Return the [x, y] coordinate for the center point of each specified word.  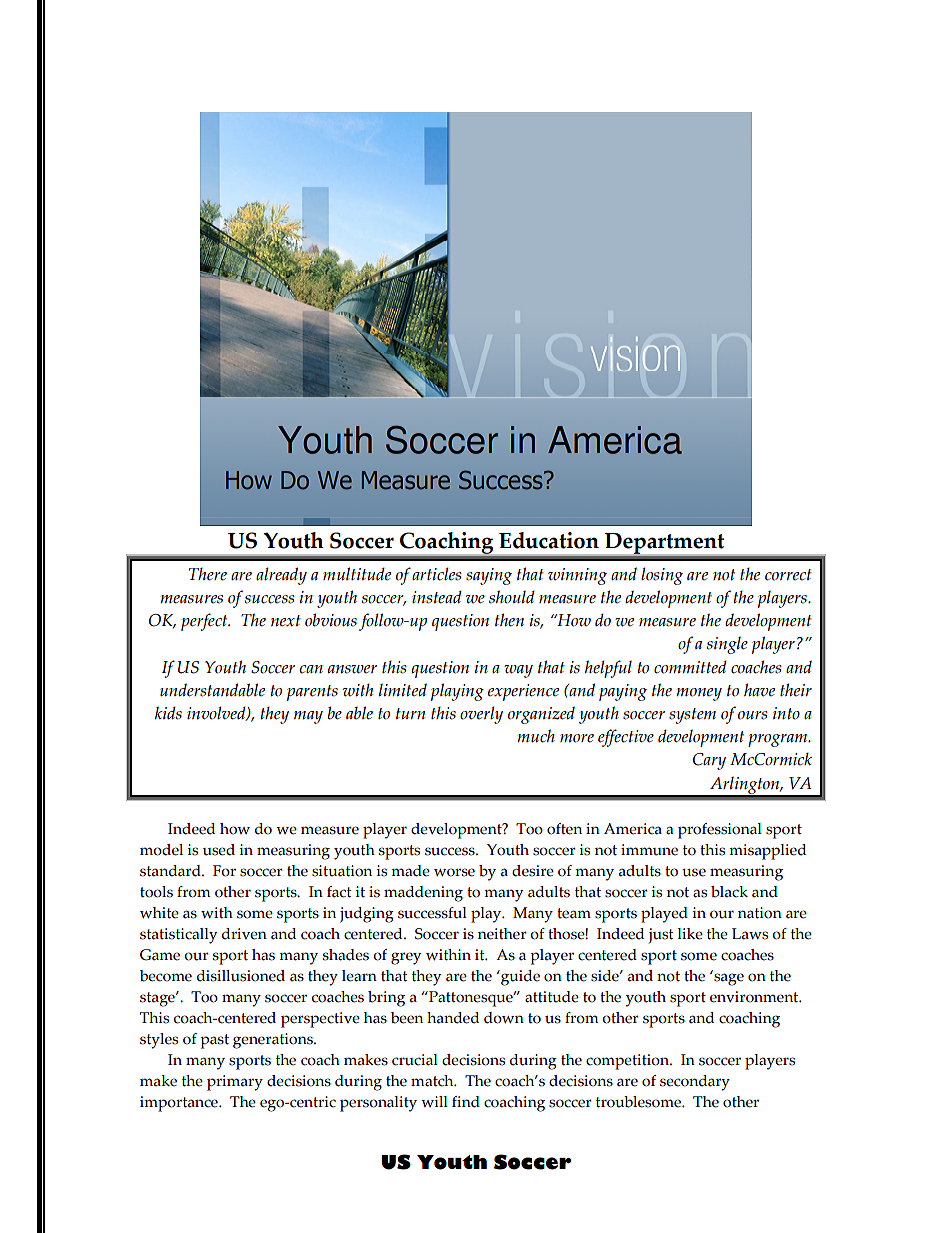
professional [720, 831]
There [208, 574]
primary [235, 1083]
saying [489, 576]
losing [662, 576]
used [219, 850]
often [564, 829]
